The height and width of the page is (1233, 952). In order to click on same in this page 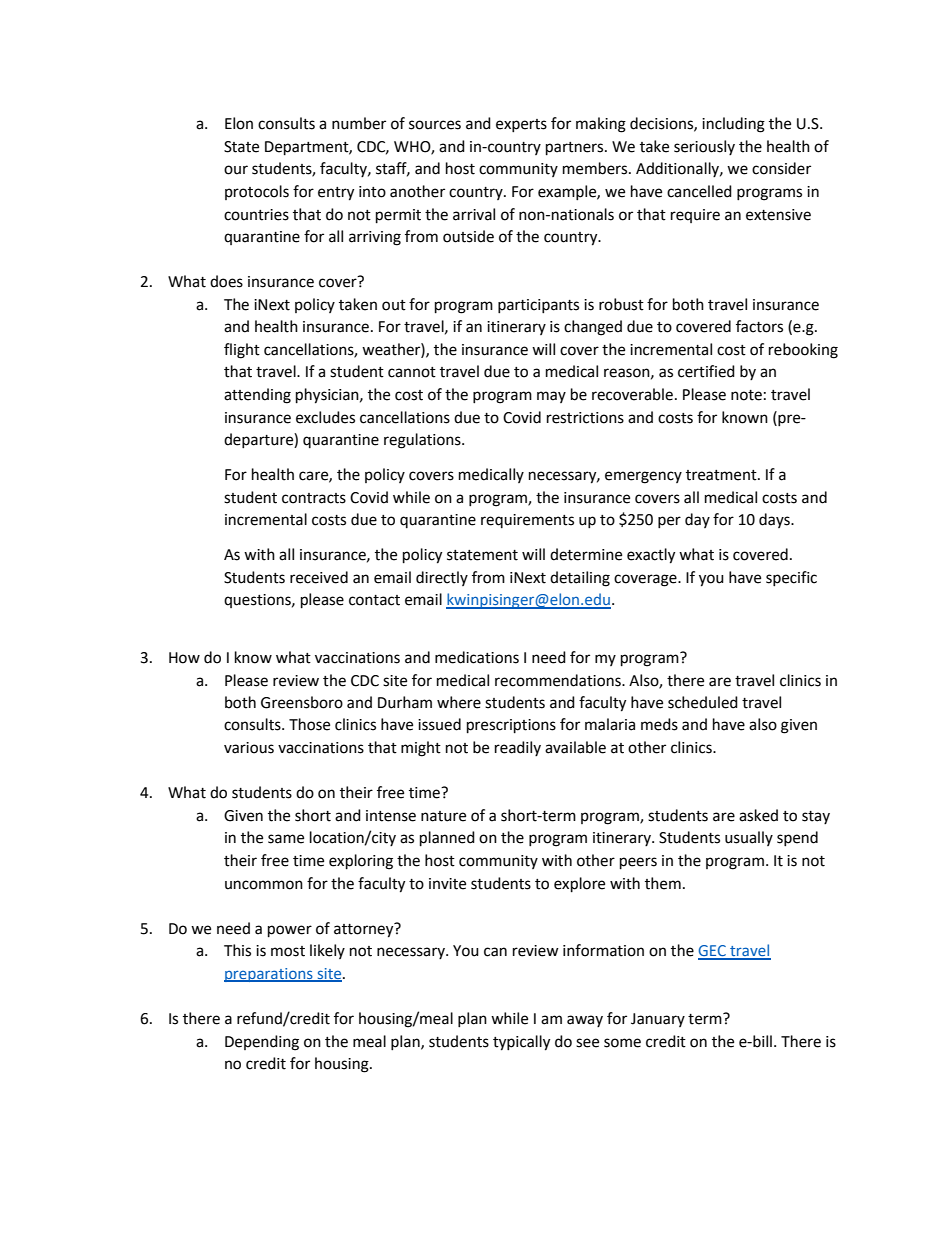, I will do `click(286, 839)`.
